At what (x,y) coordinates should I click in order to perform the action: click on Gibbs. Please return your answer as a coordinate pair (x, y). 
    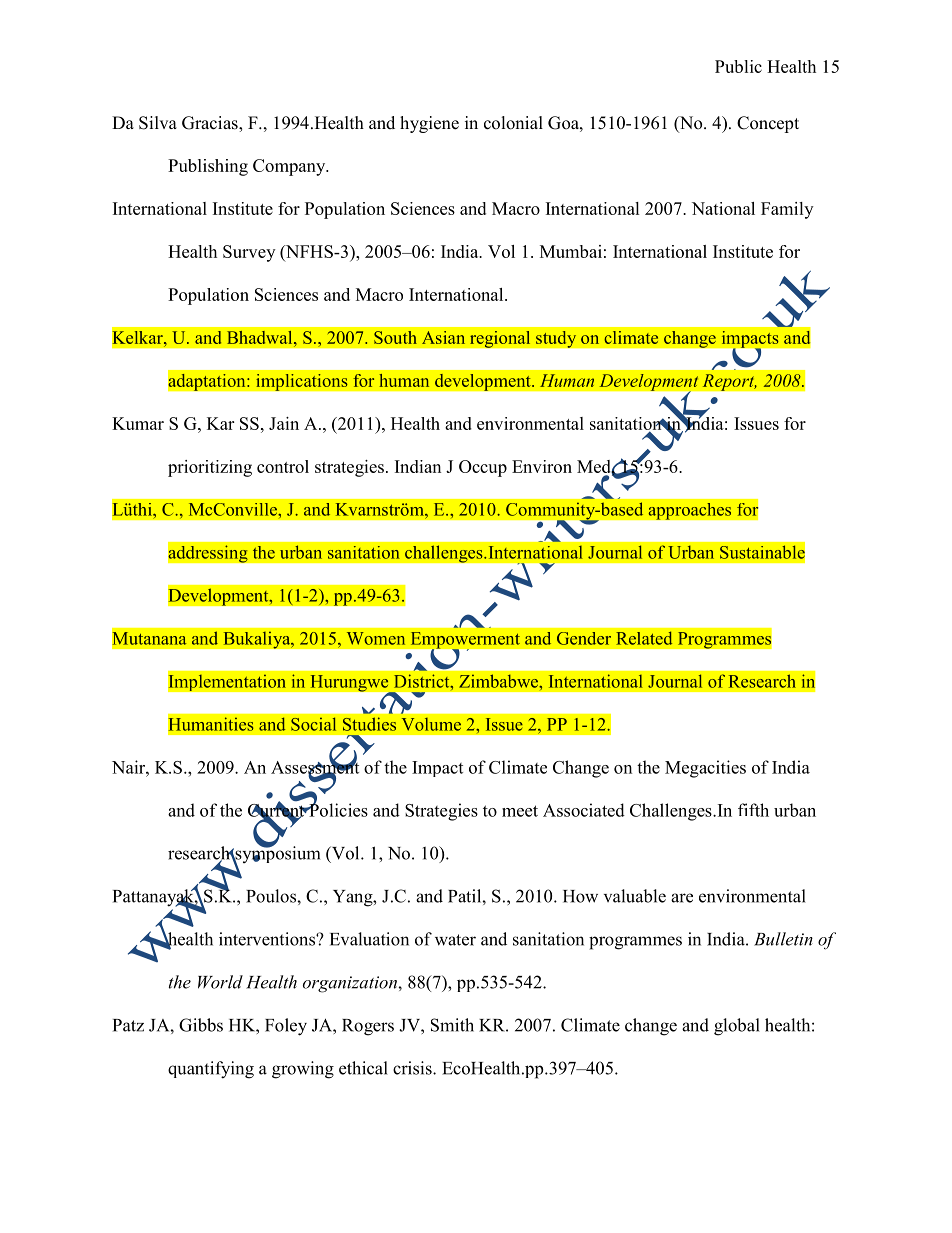
    Looking at the image, I should click on (201, 1025).
